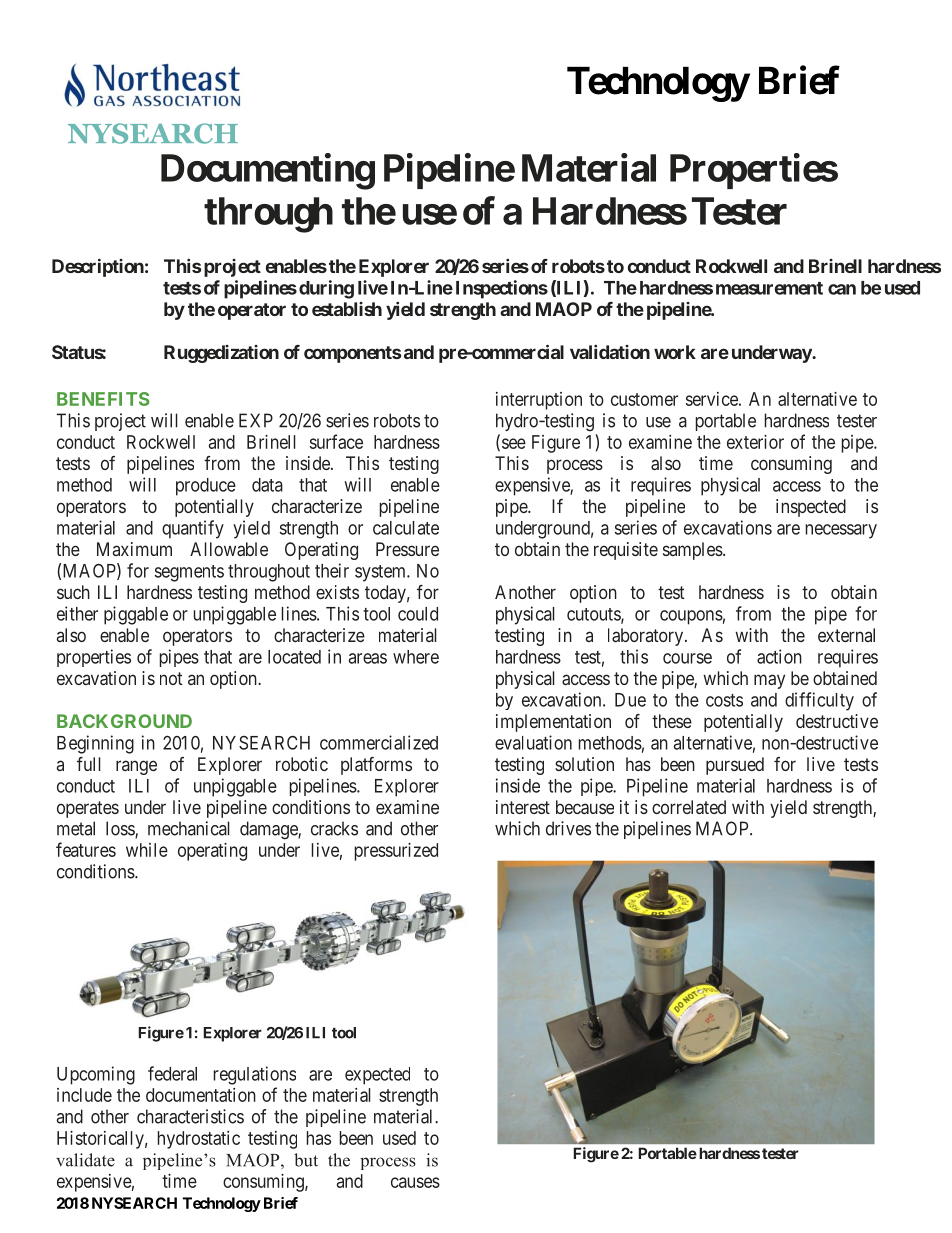  What do you see at coordinates (533, 742) in the screenshot?
I see `evaluation` at bounding box center [533, 742].
